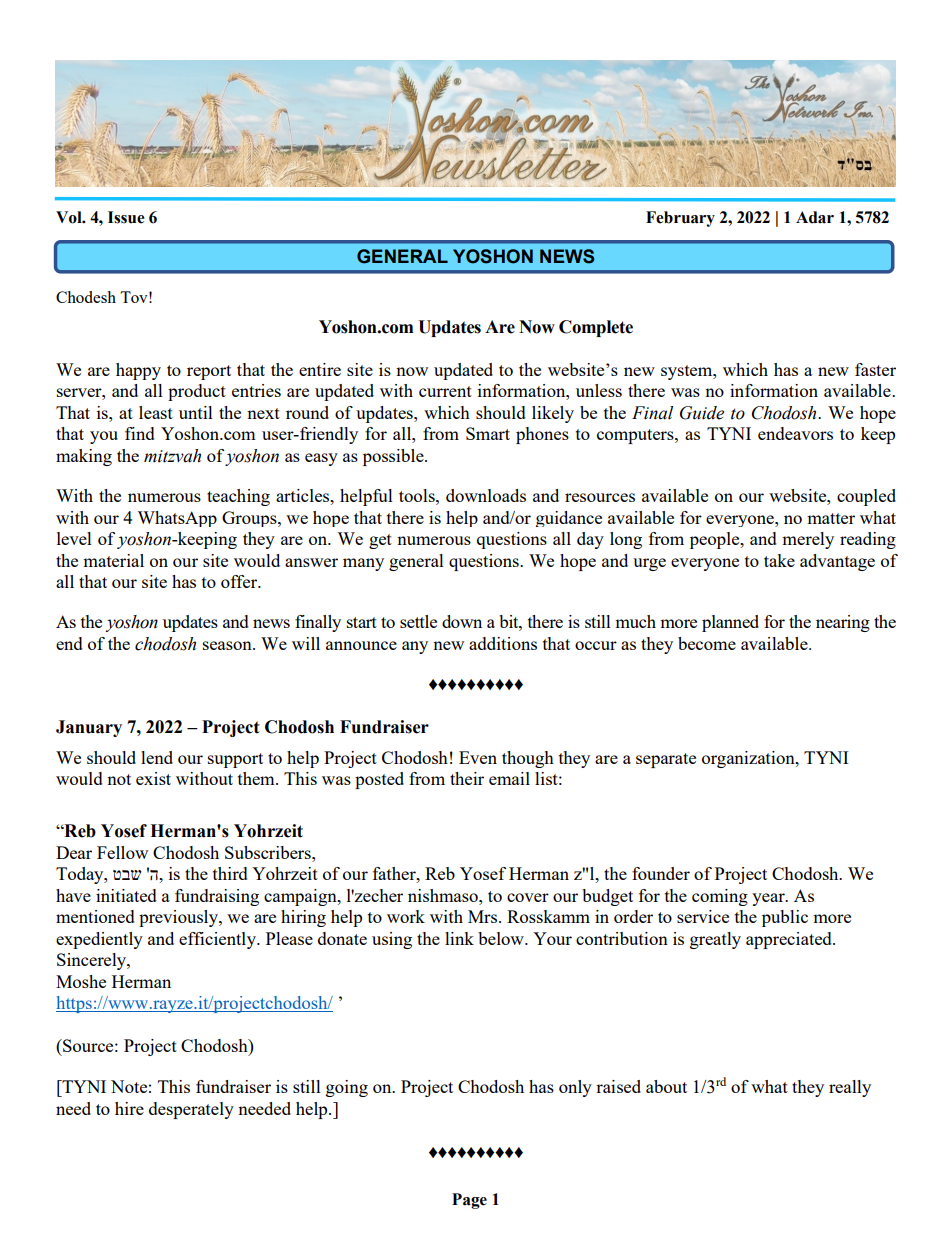  I want to click on organization, so click(749, 759).
